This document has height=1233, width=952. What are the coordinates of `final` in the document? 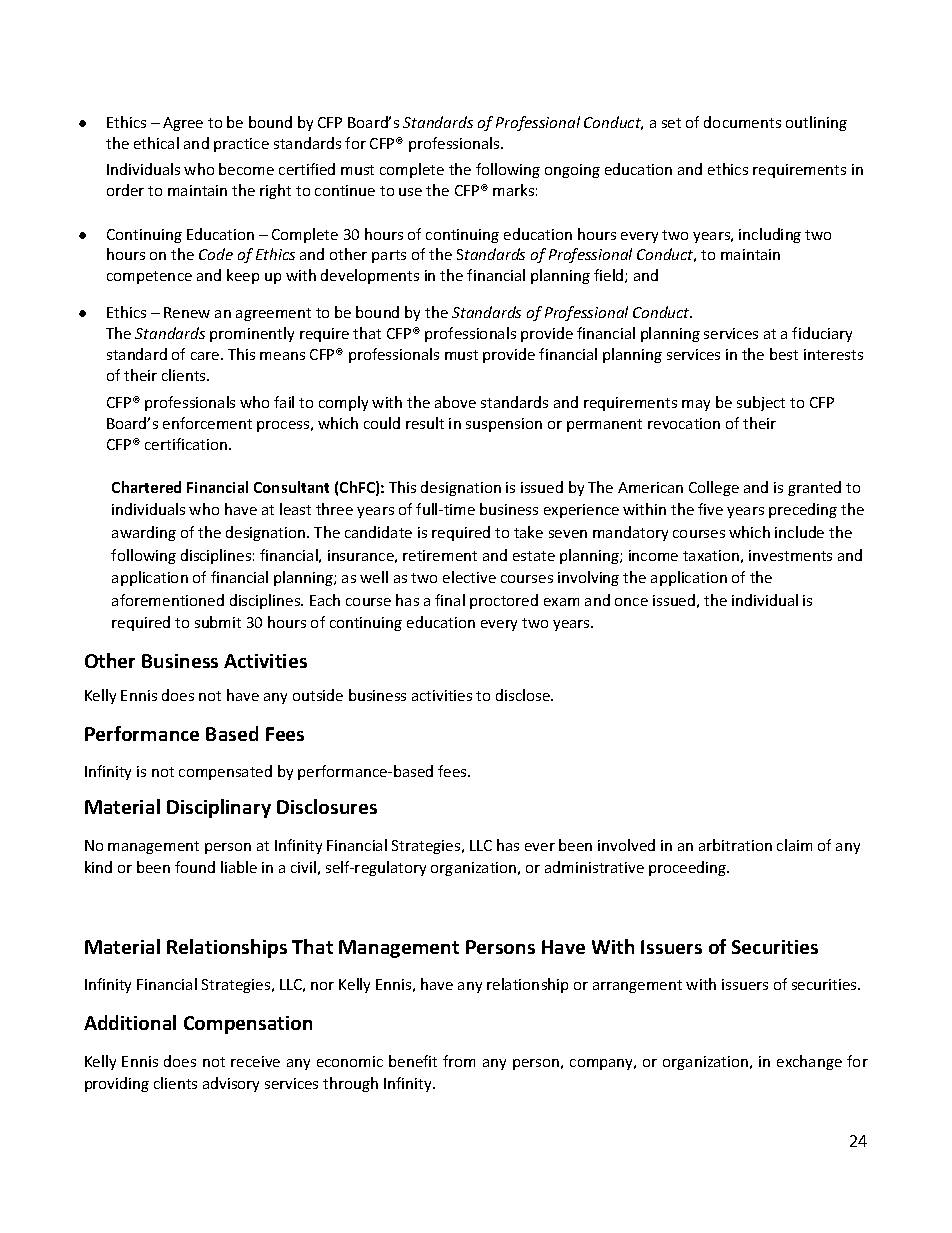 It's located at (450, 600).
